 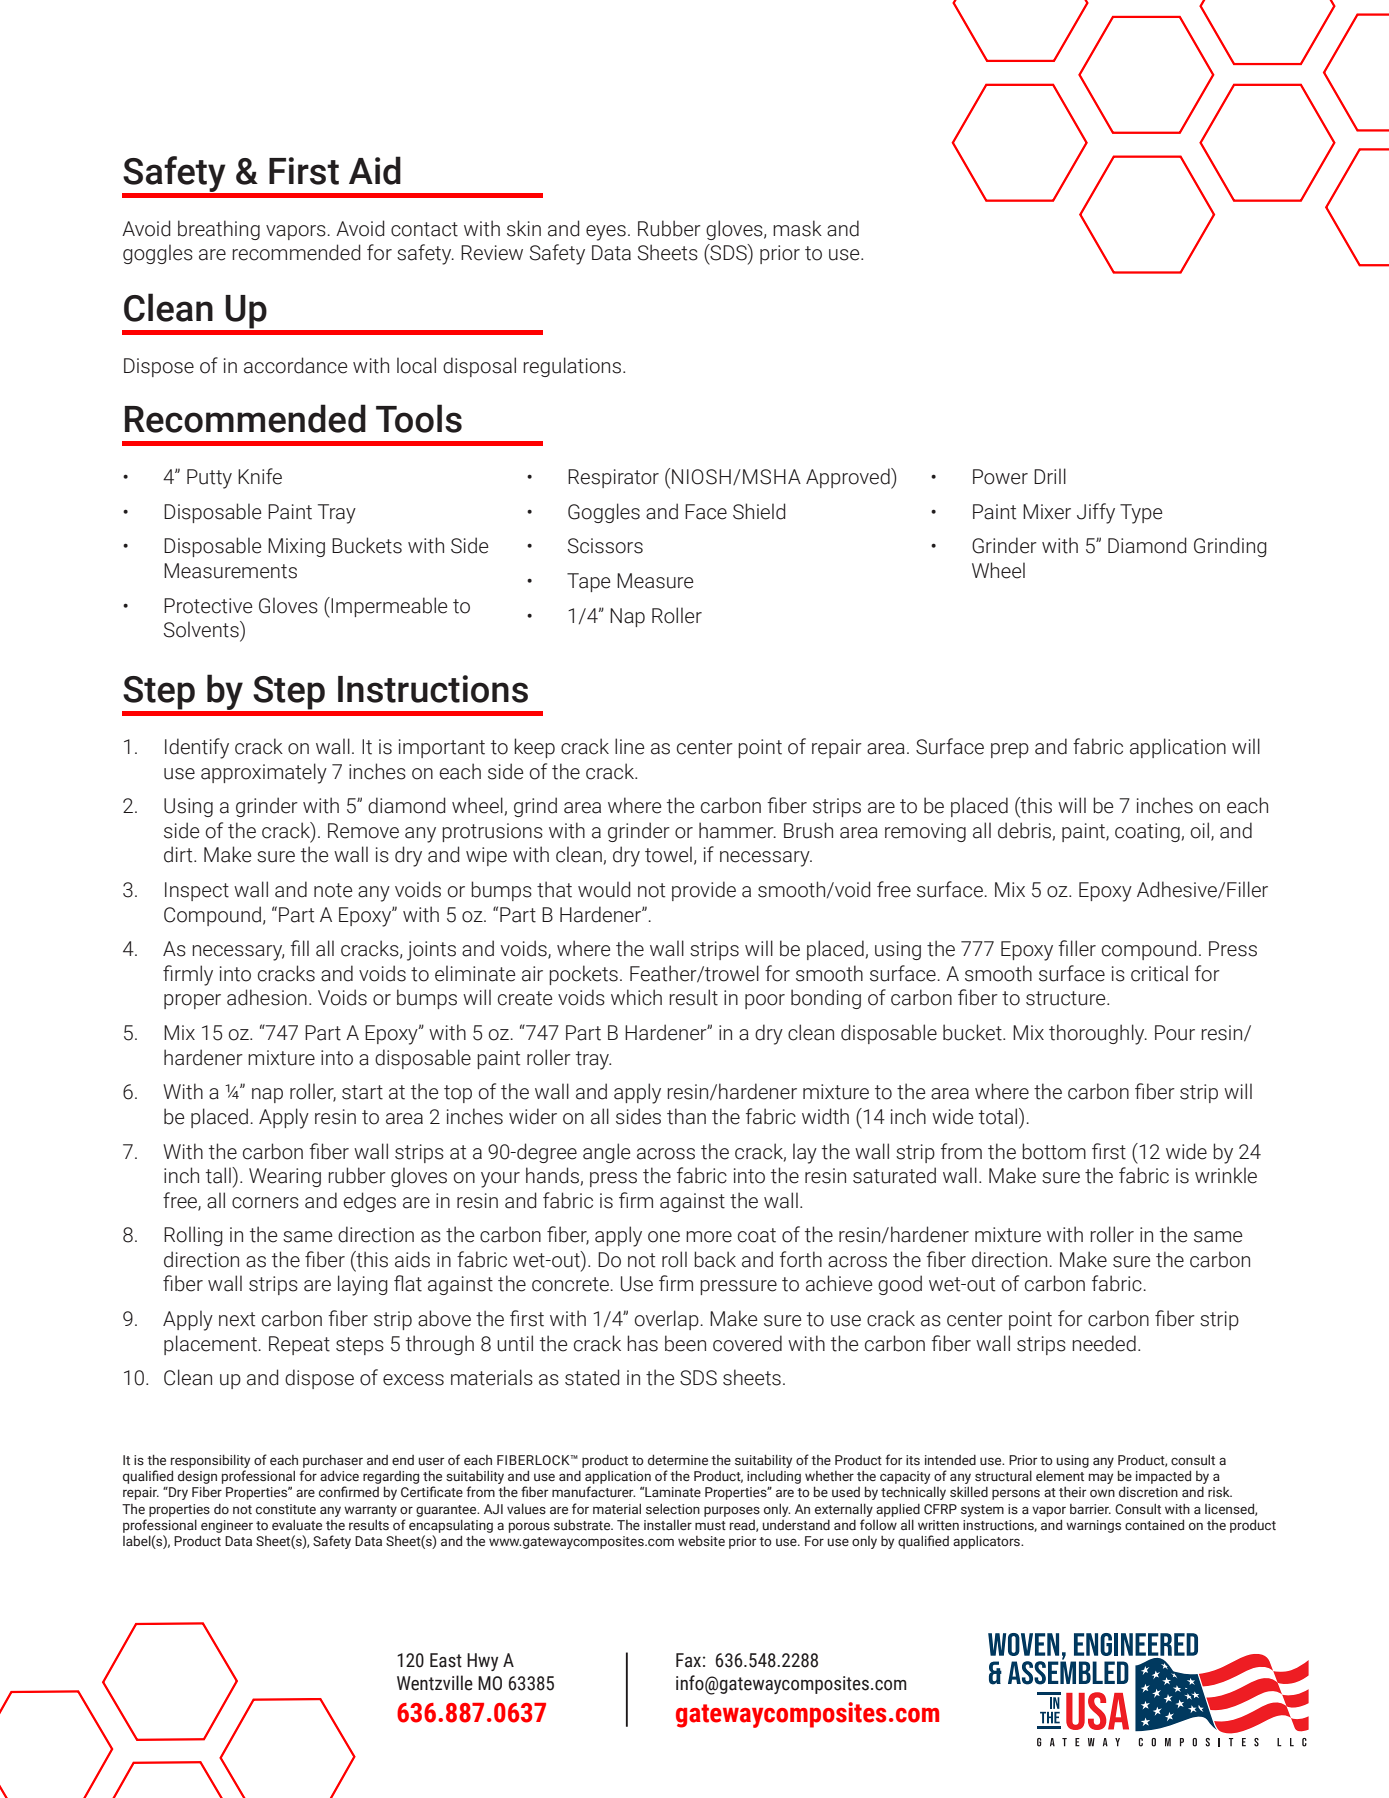 I want to click on evaluate, so click(x=297, y=1525).
